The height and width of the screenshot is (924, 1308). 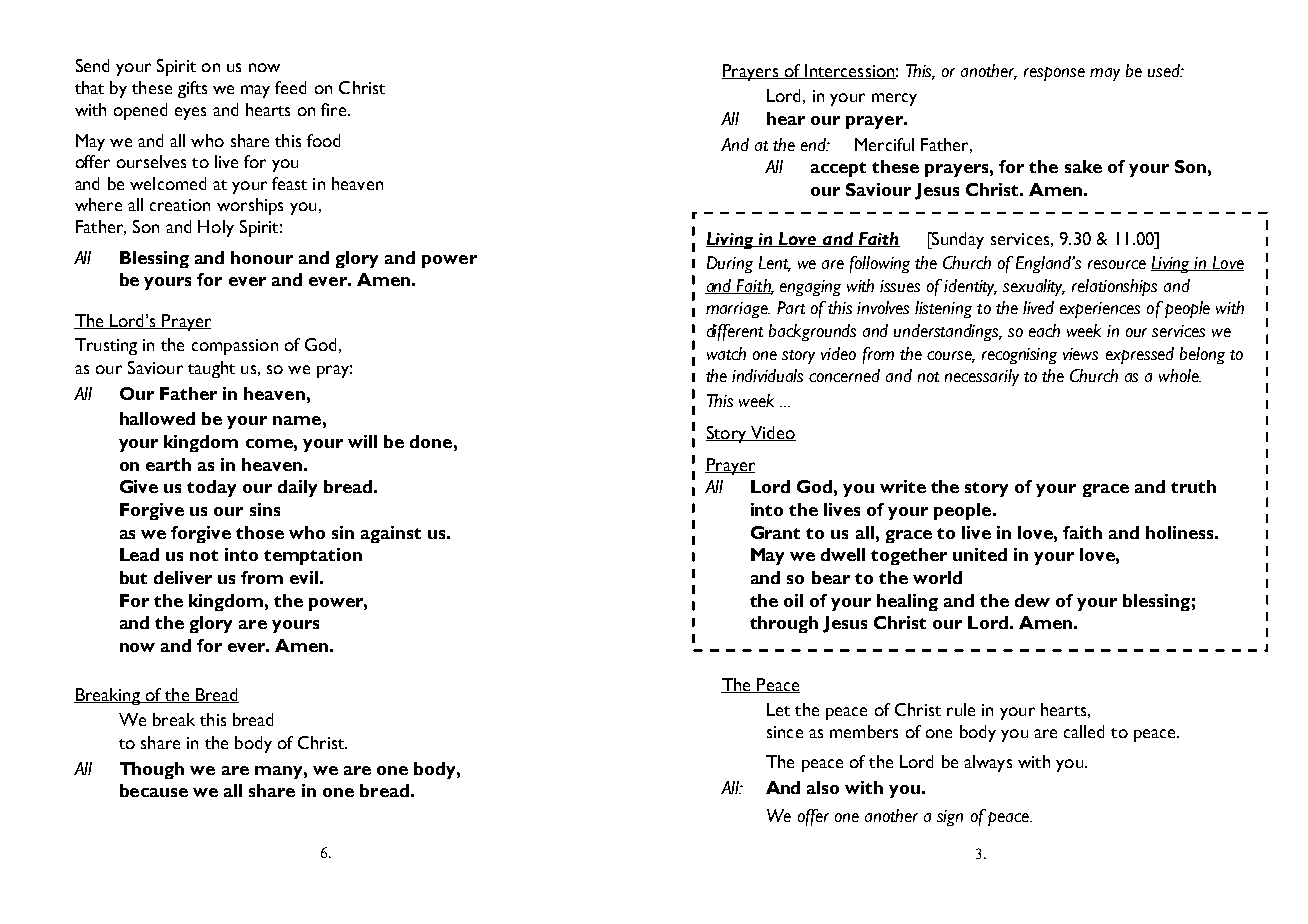 What do you see at coordinates (1054, 74) in the screenshot?
I see `response` at bounding box center [1054, 74].
